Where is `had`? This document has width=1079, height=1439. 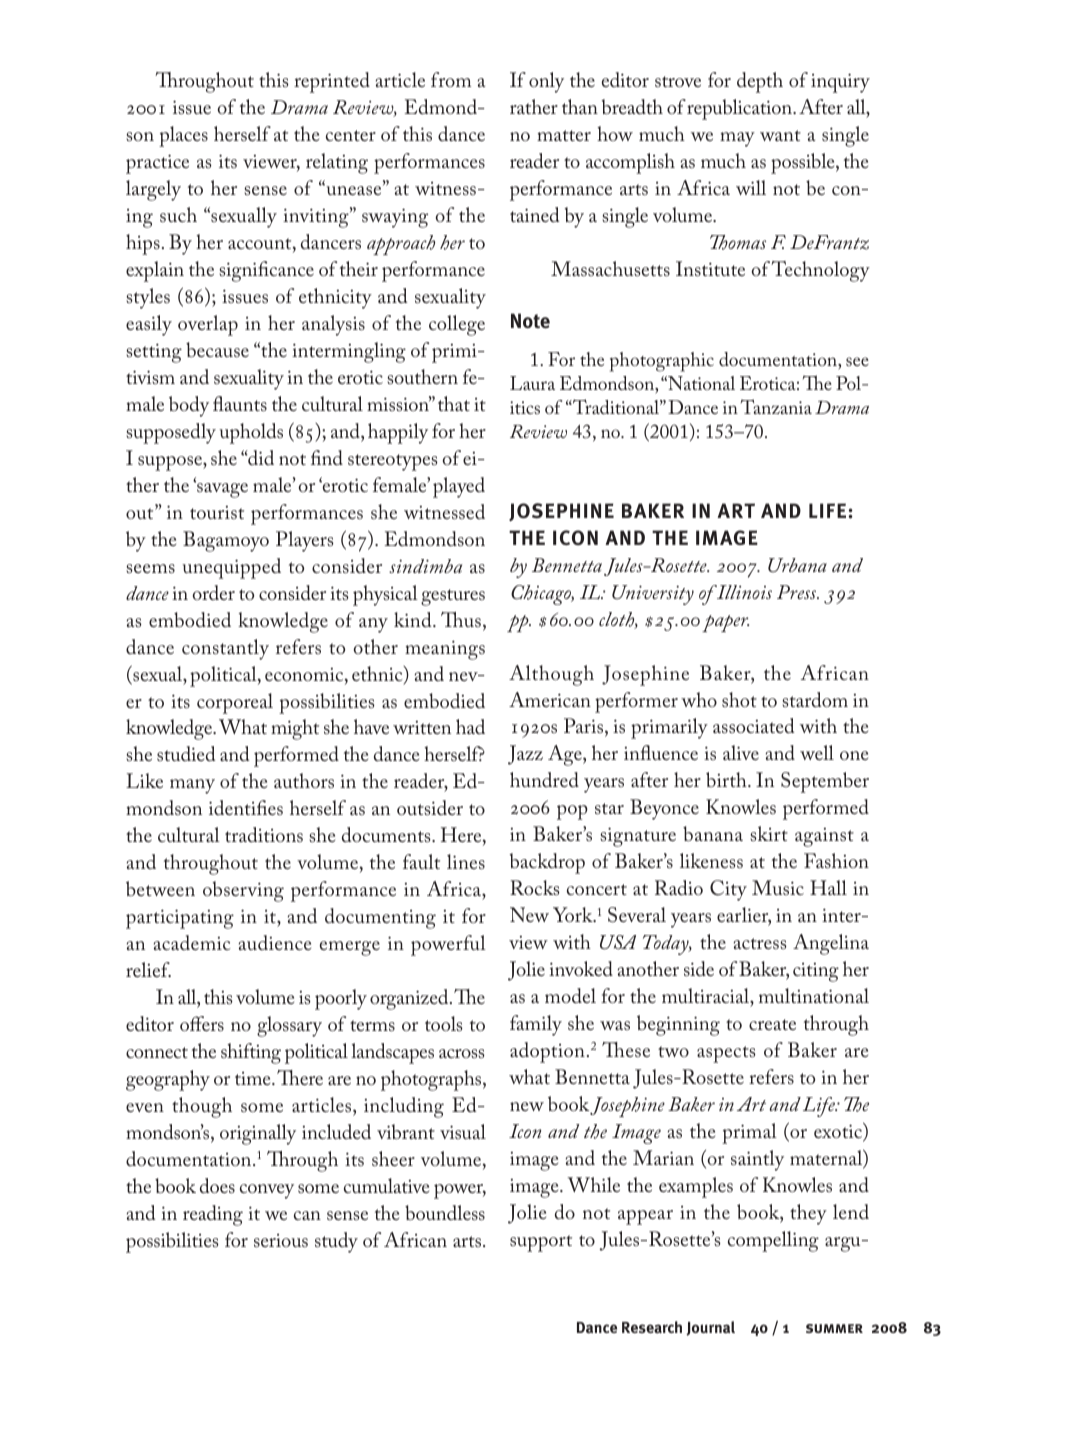 had is located at coordinates (470, 726).
